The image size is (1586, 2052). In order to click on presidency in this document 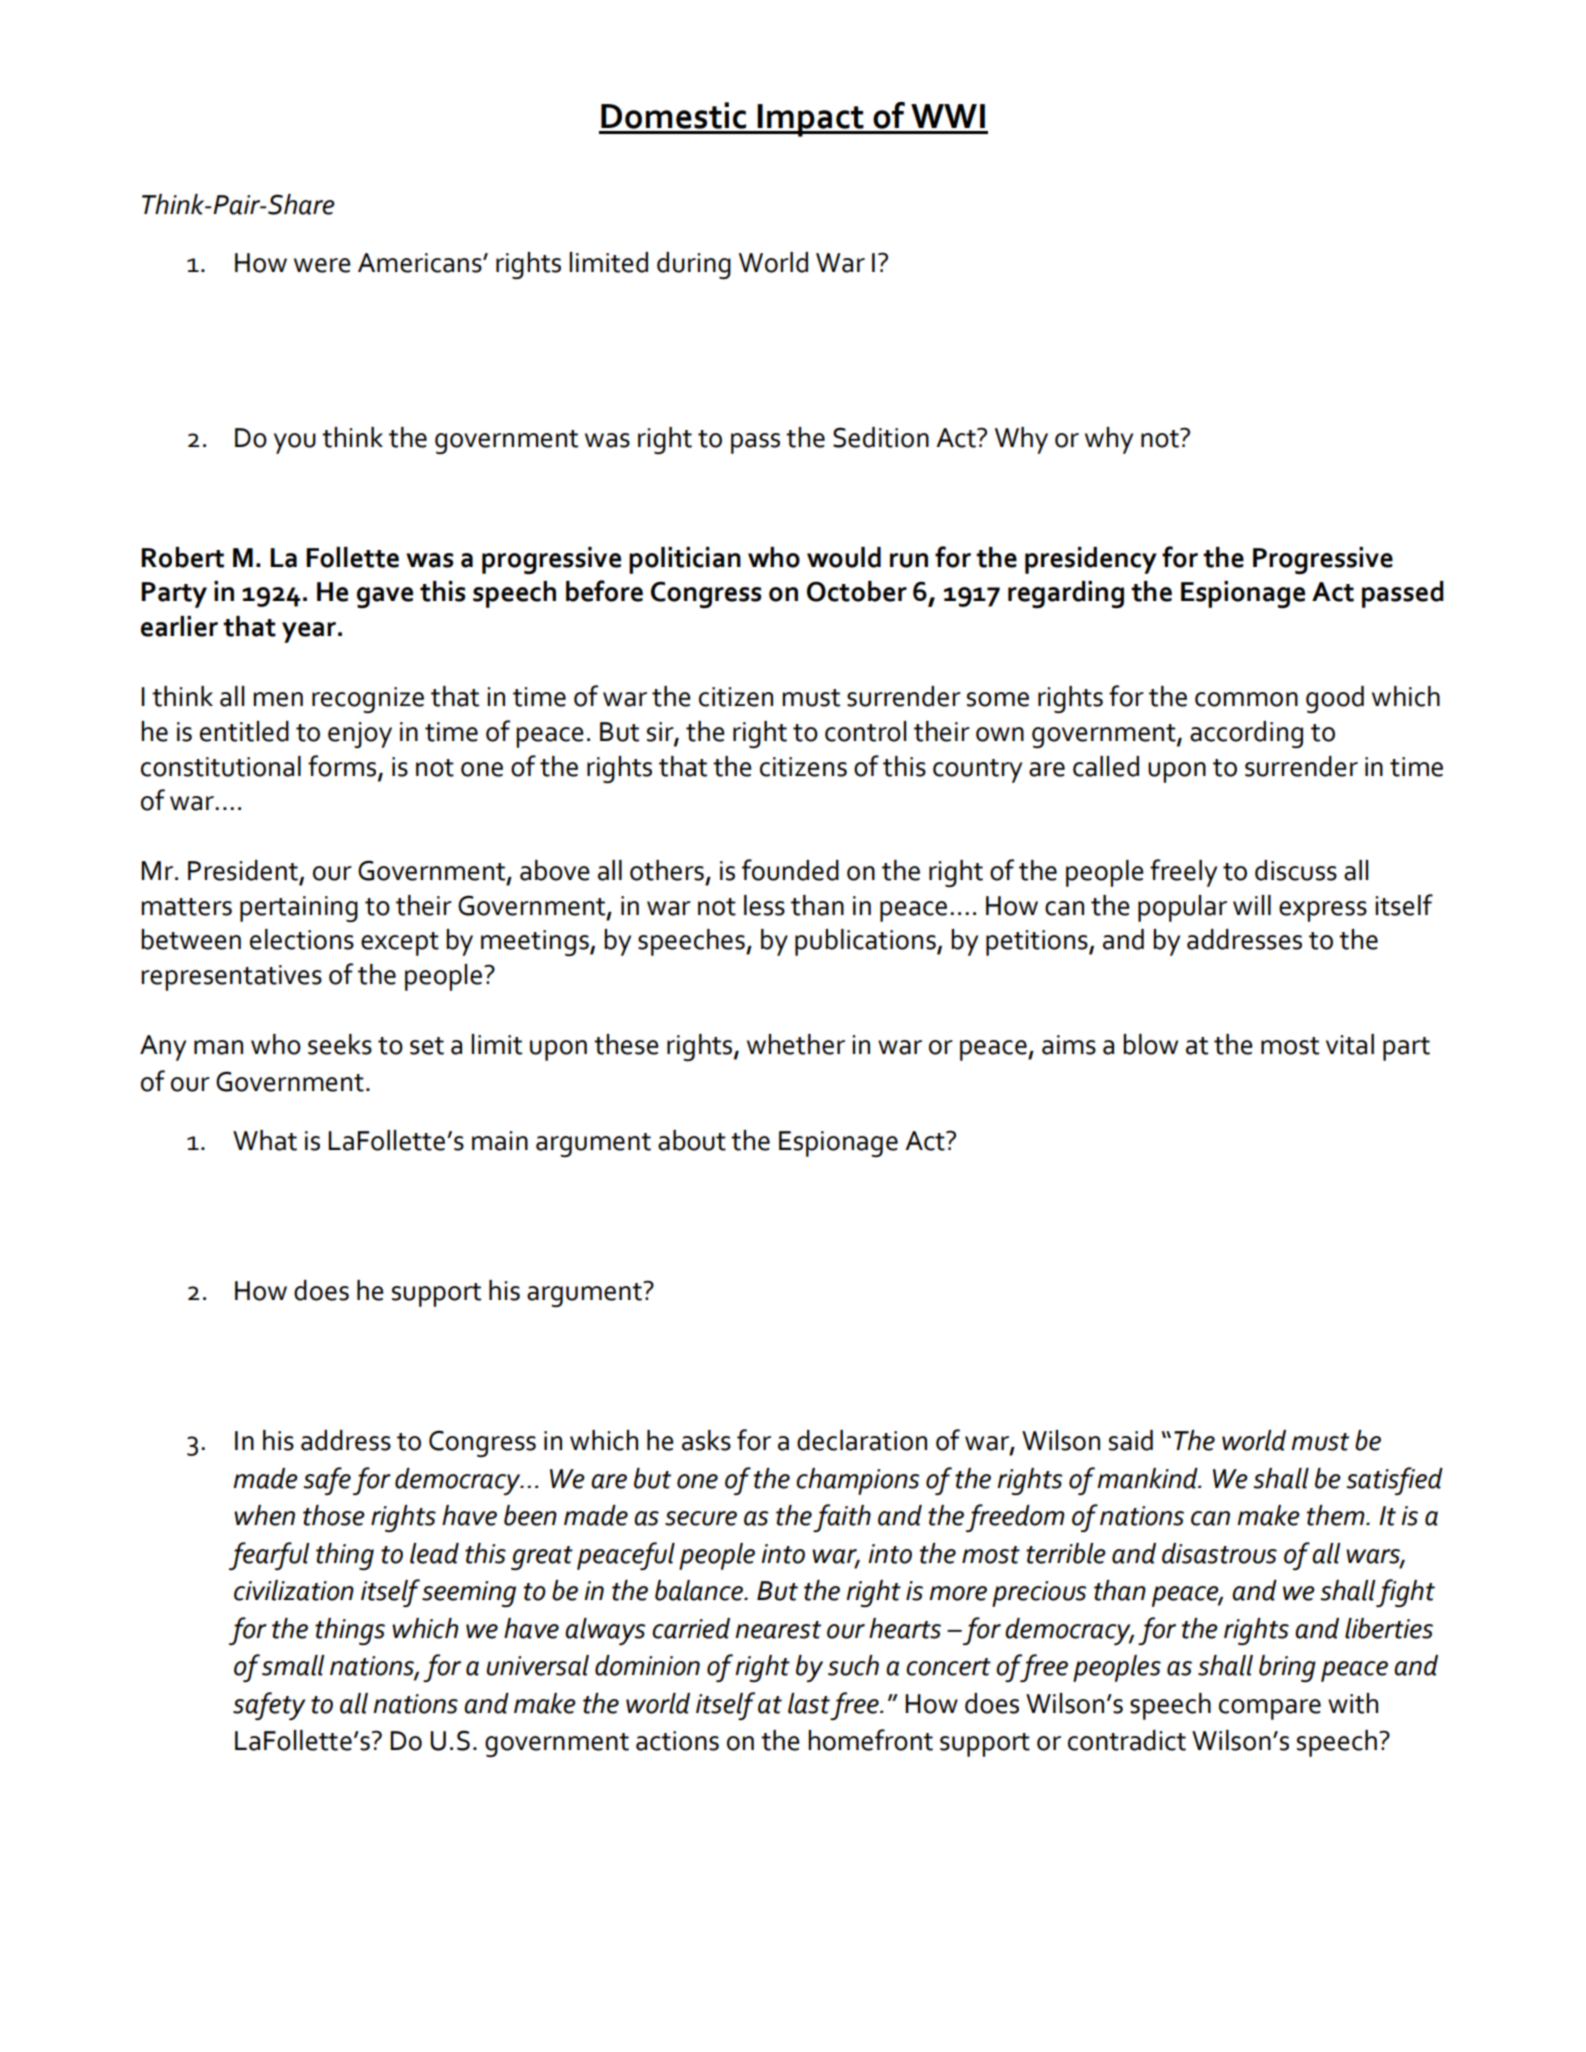, I will do `click(1091, 560)`.
